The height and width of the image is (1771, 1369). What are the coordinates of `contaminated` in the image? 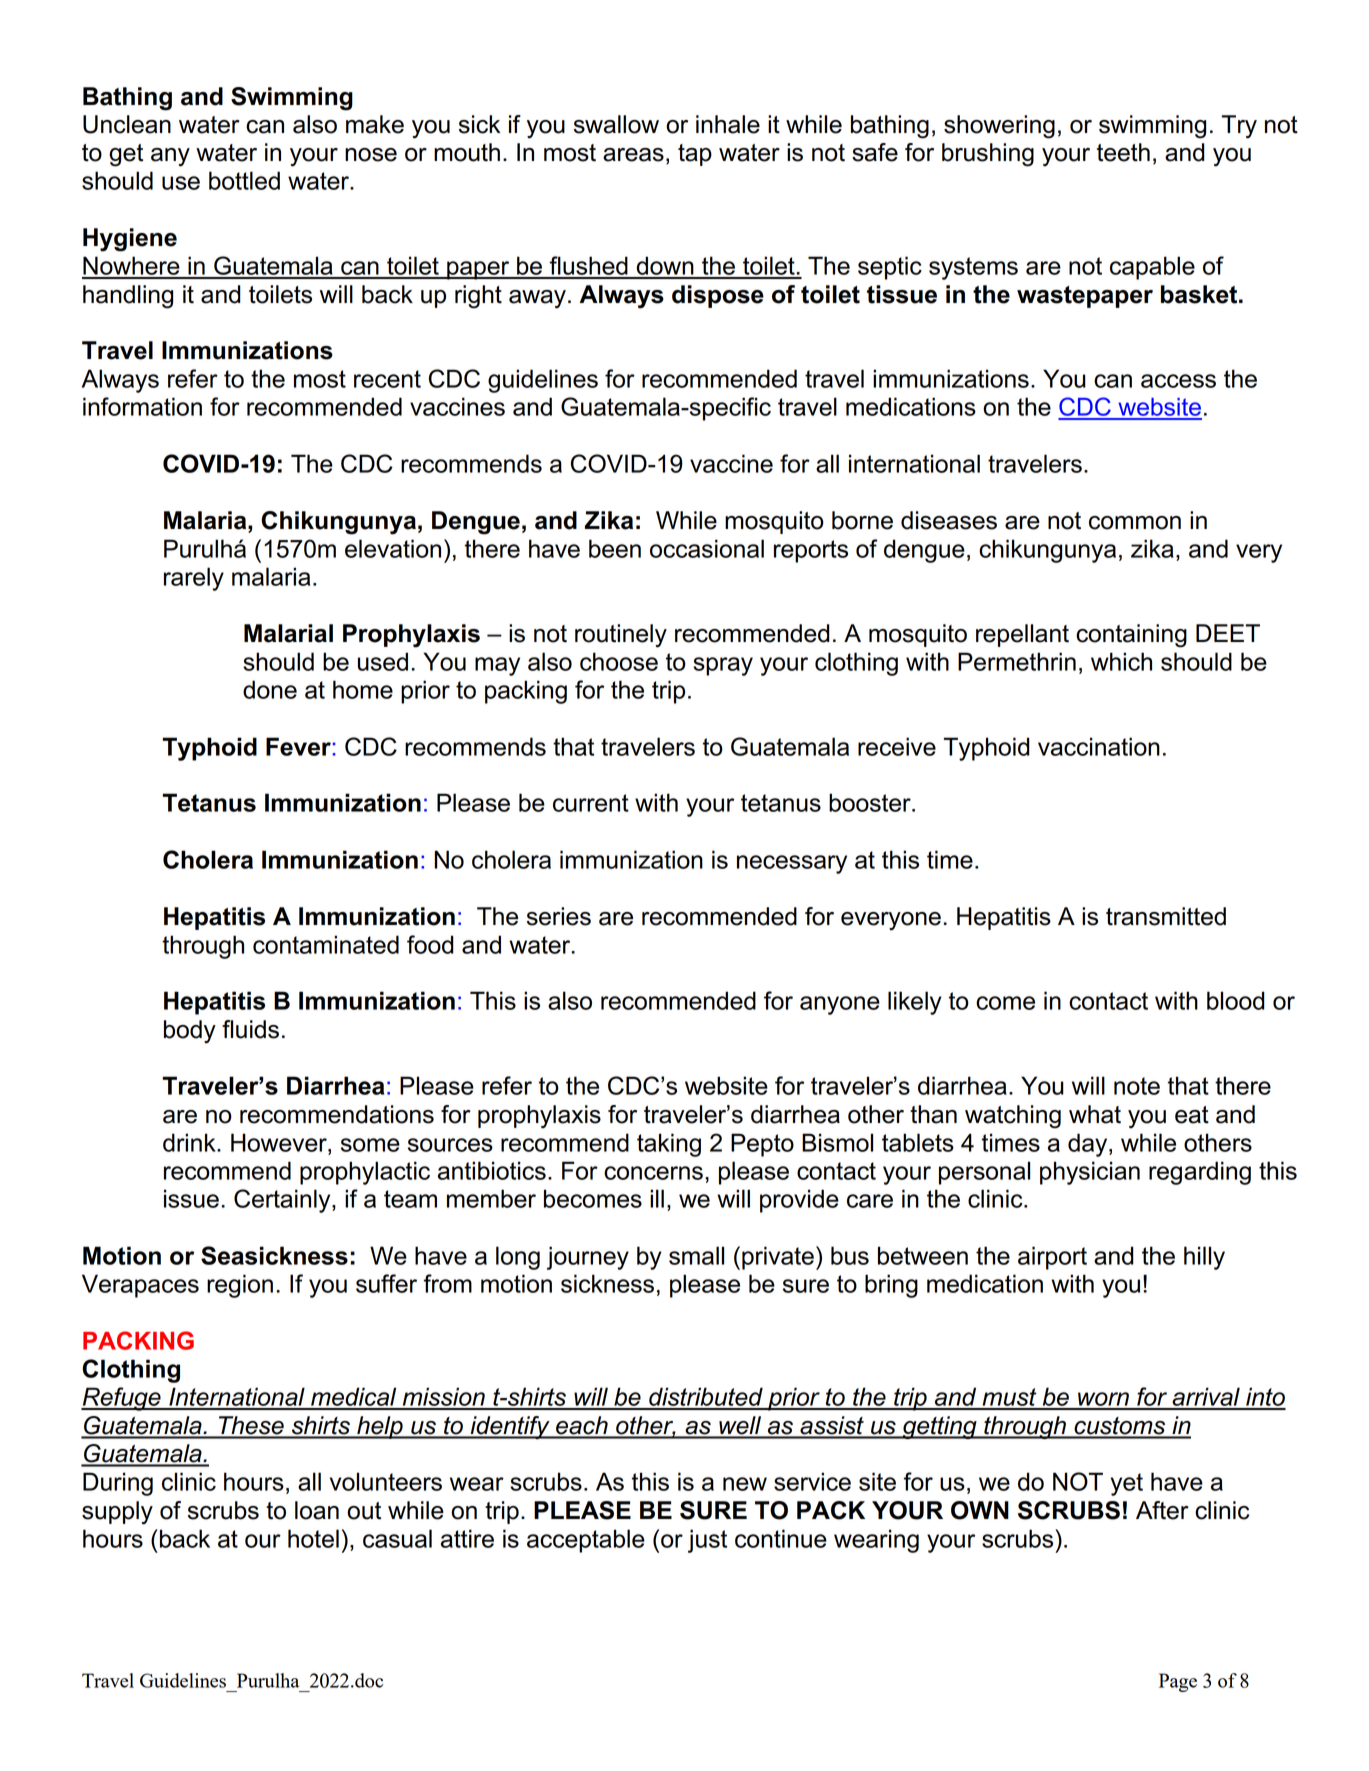 It's located at (326, 944).
